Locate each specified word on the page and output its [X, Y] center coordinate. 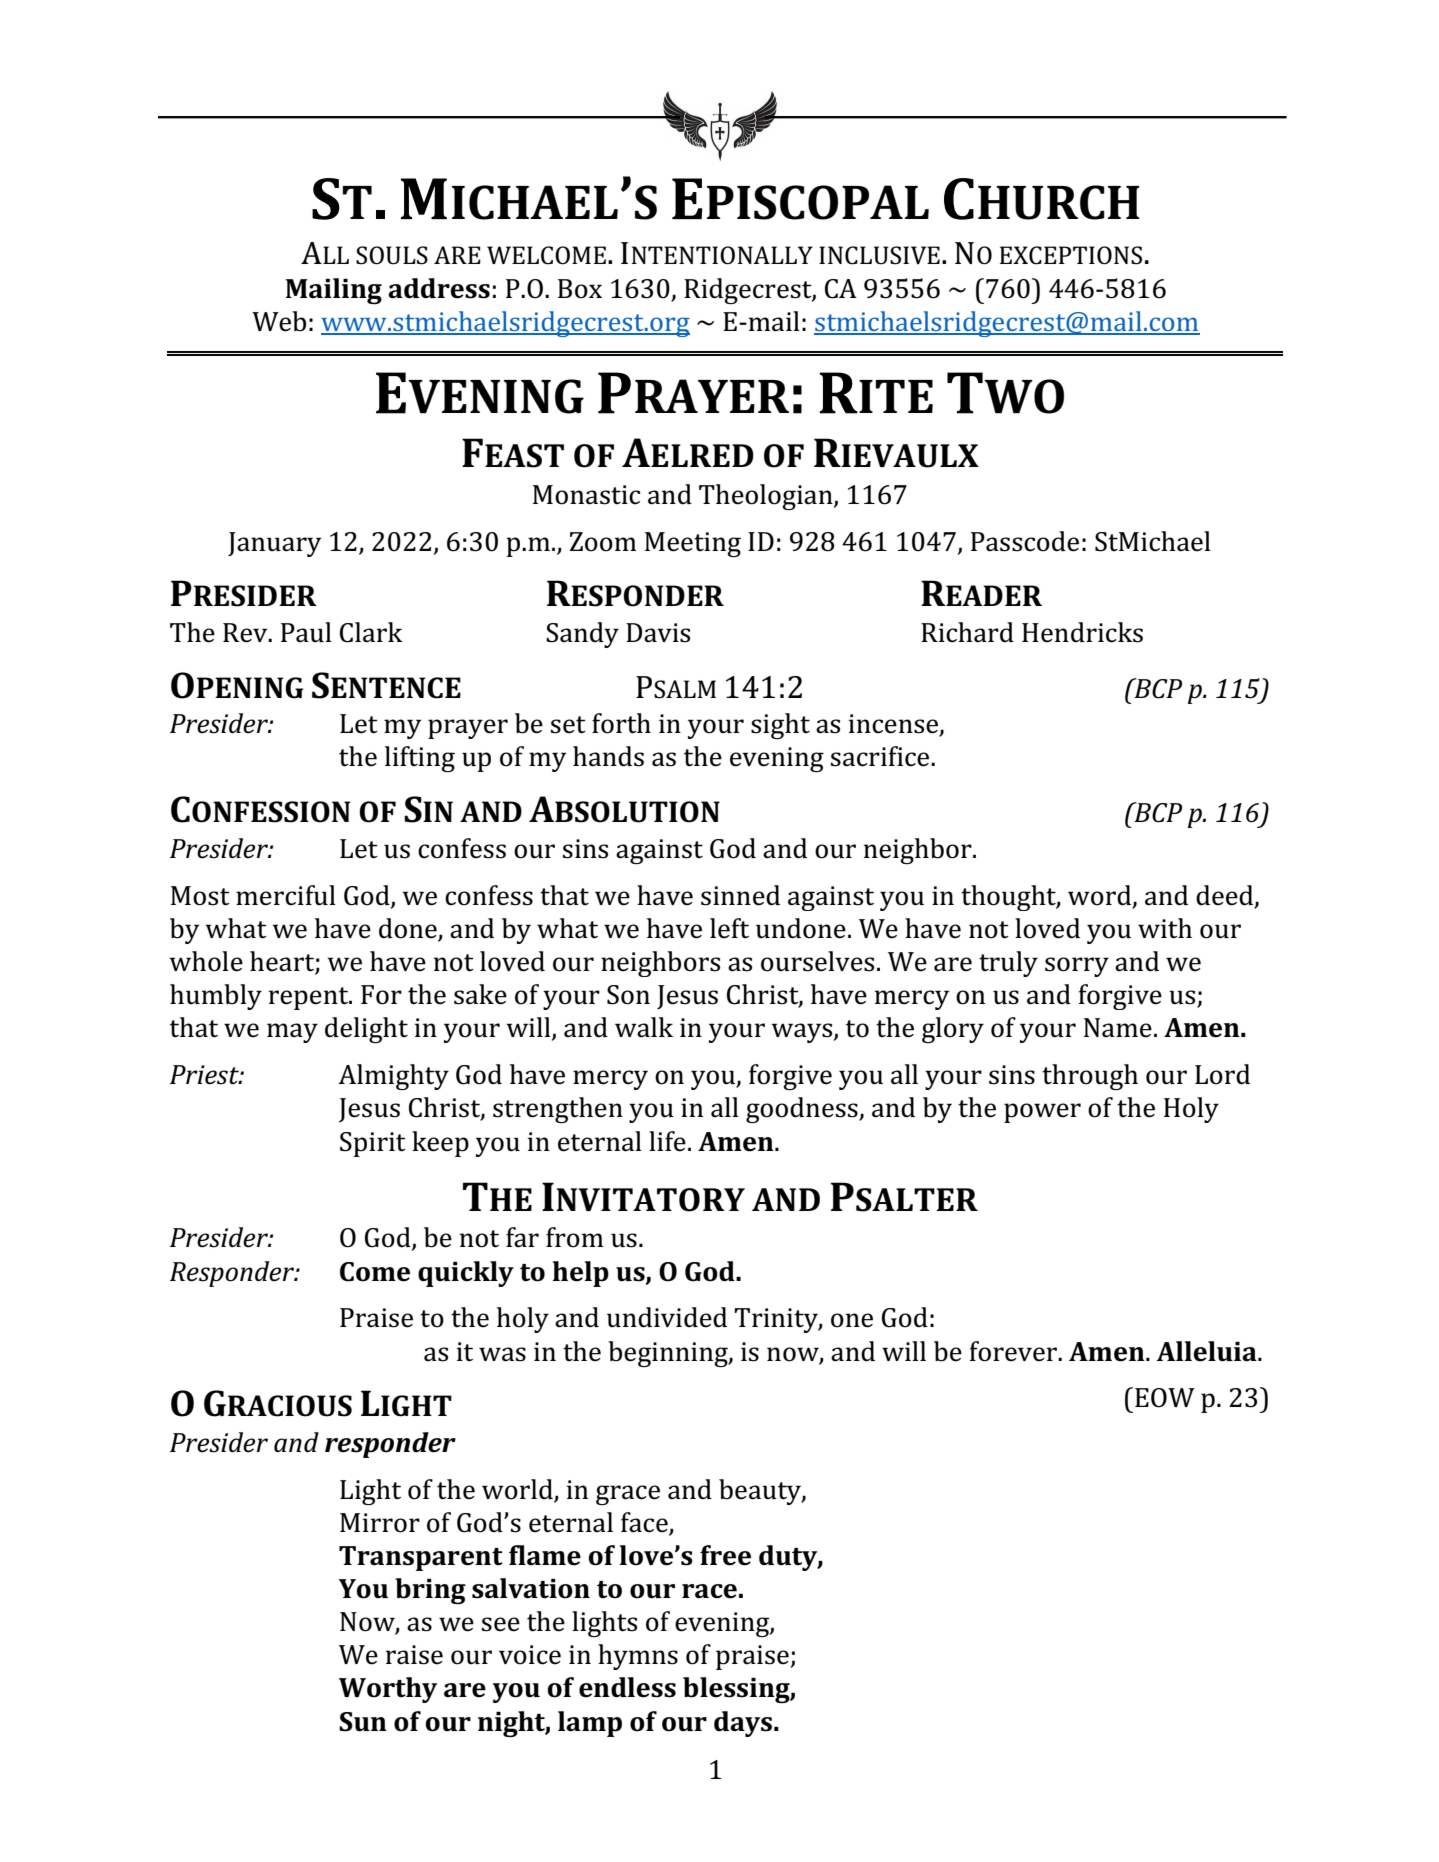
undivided [667, 1317]
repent [310, 998]
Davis [658, 633]
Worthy [388, 1690]
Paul [306, 632]
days [743, 1724]
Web [279, 321]
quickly [466, 1274]
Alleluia [1207, 1351]
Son [628, 995]
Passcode [1025, 541]
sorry [1077, 967]
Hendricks [1082, 632]
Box [580, 289]
